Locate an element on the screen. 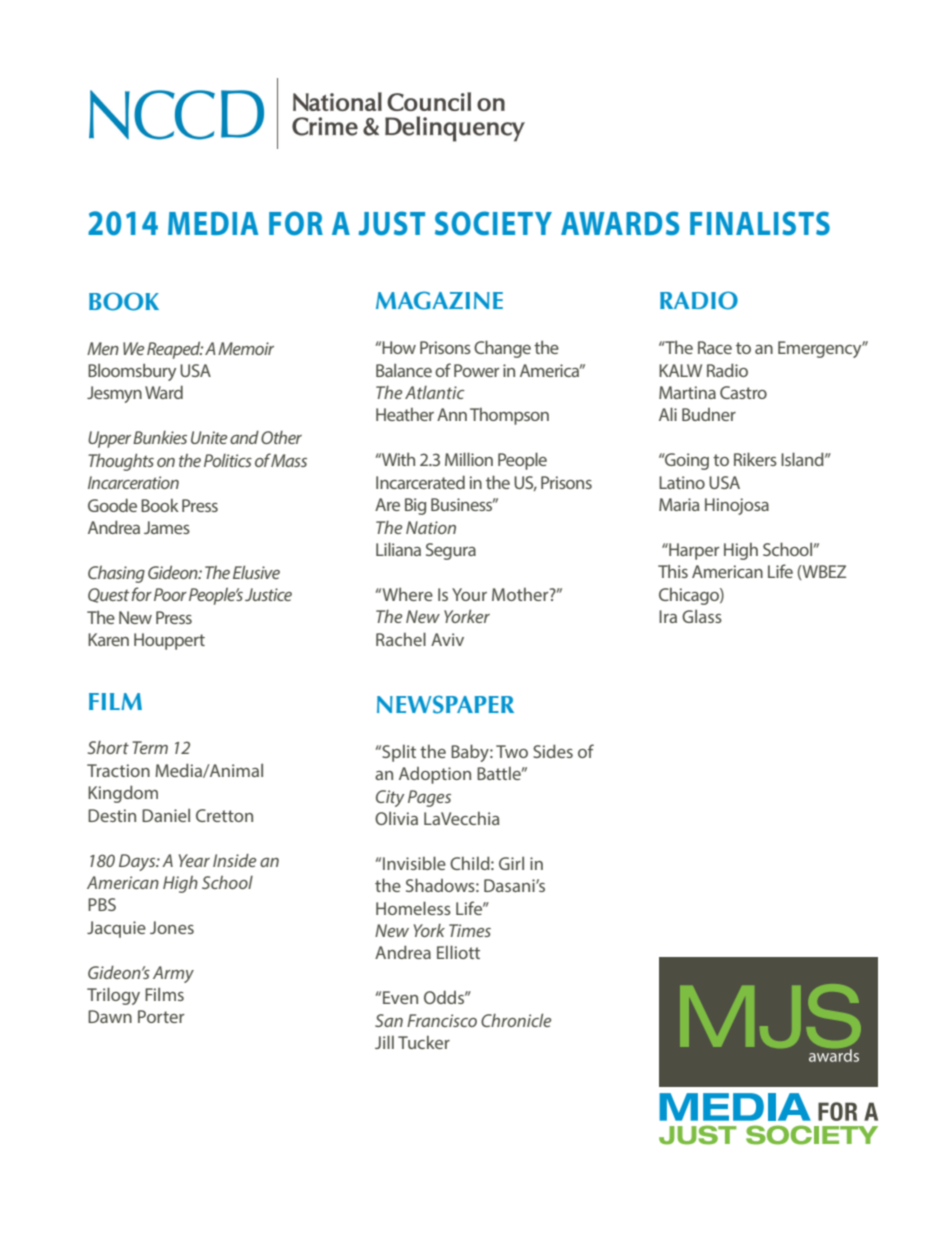 Image resolution: width=952 pixels, height=1233 pixels. Unite is located at coordinates (209, 437).
